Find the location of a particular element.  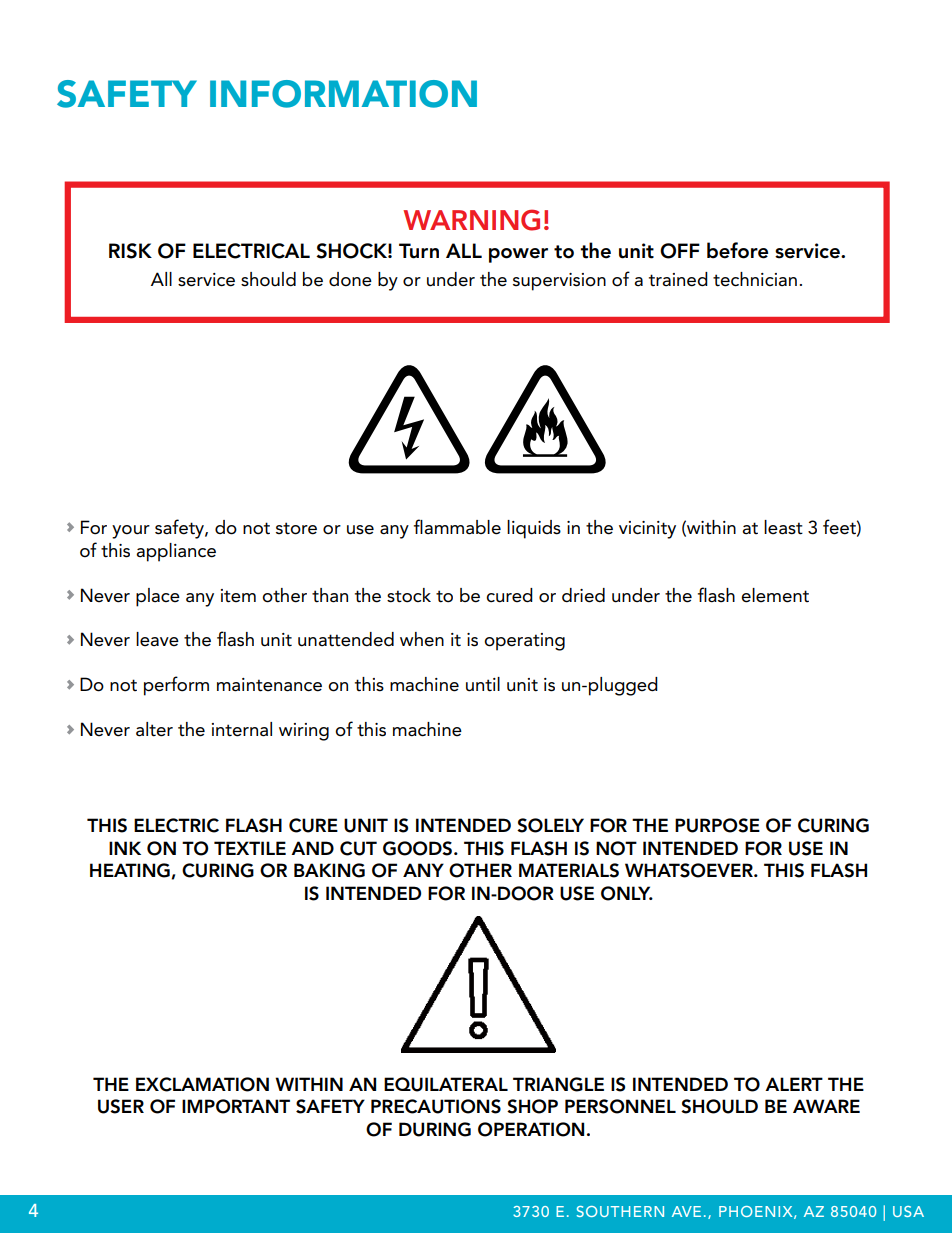

leave is located at coordinates (157, 639).
